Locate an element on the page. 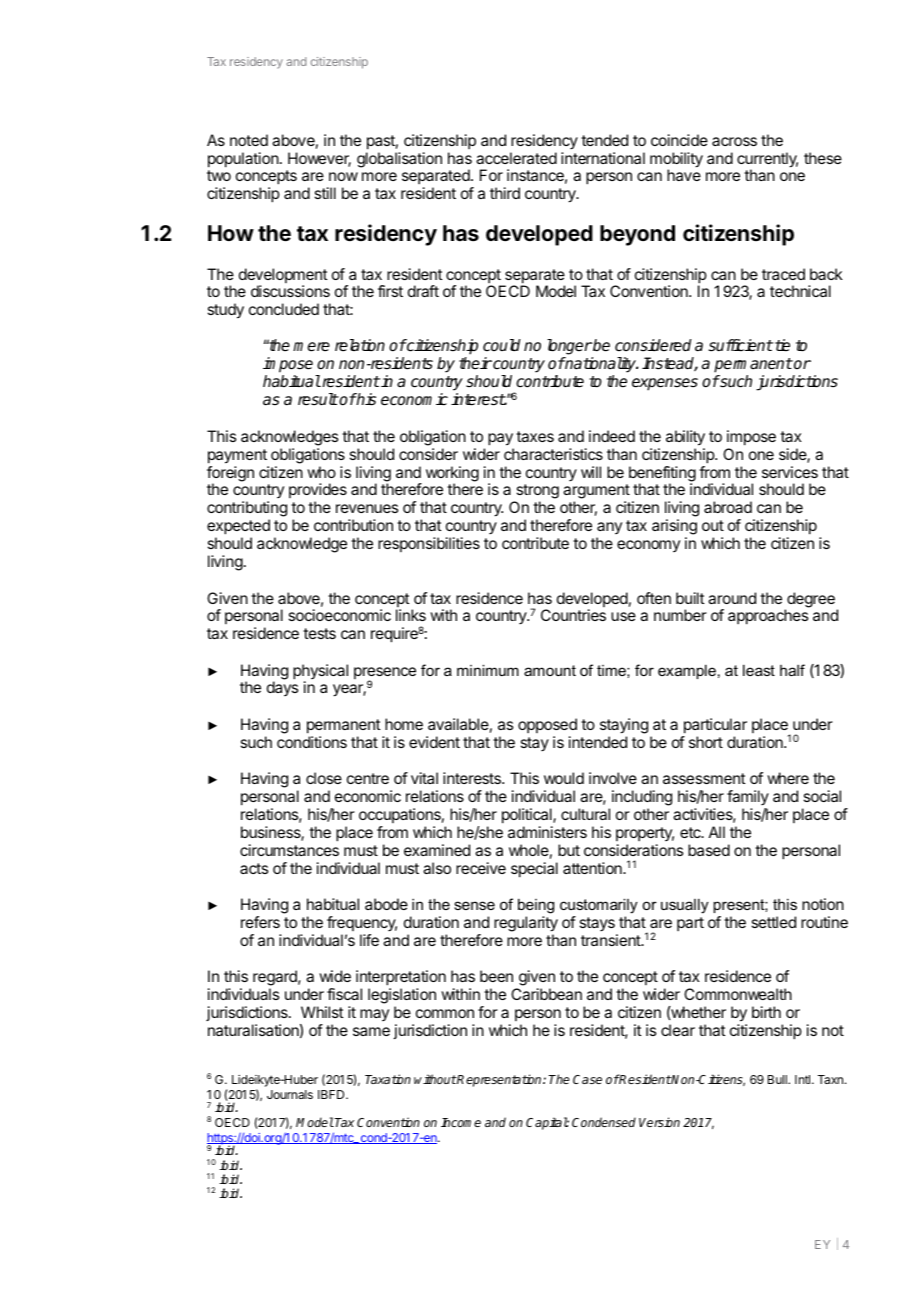 This page has width=924, height=1308. provides is located at coordinates (318, 492).
